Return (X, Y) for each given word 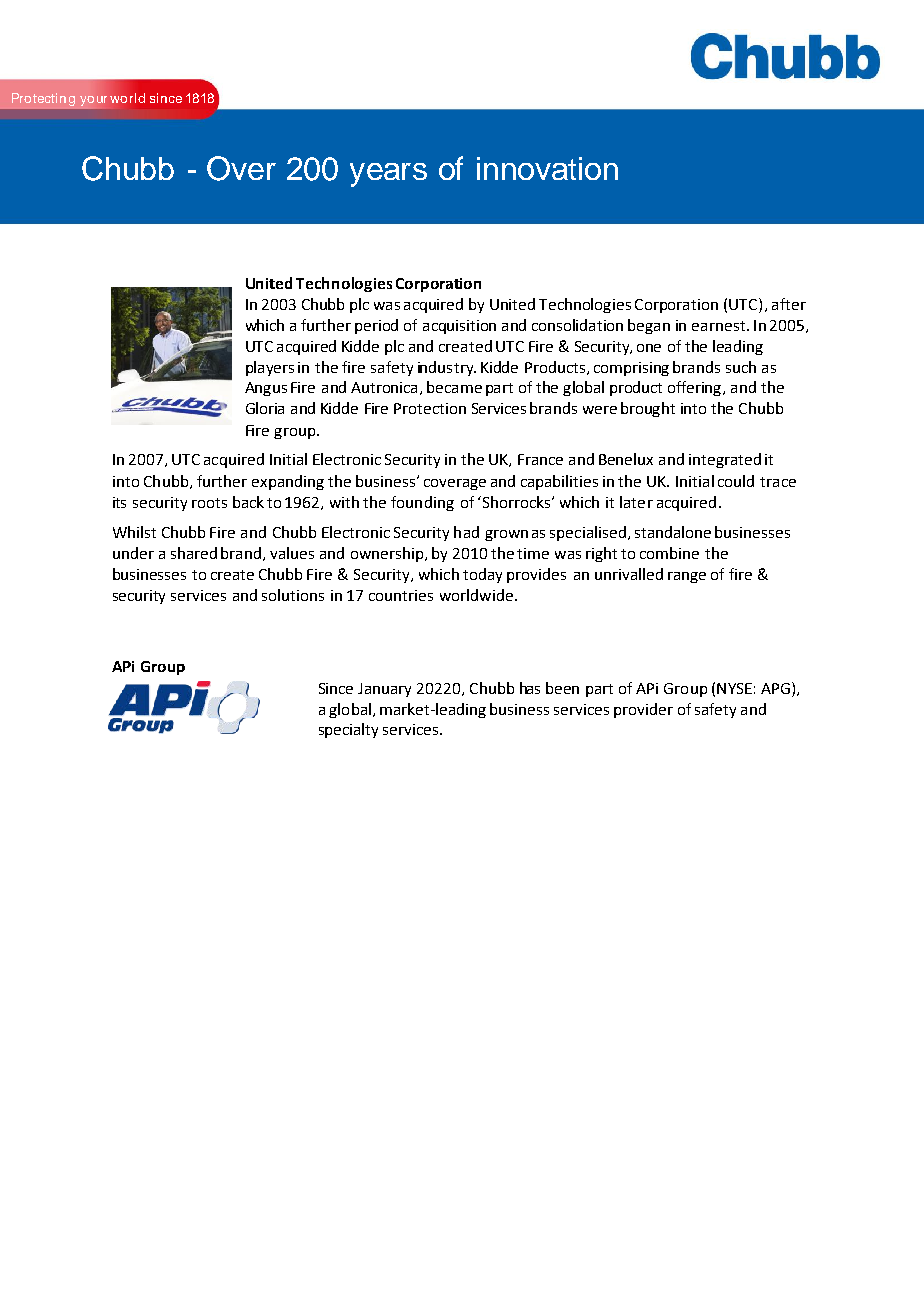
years (388, 175)
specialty (348, 730)
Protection (430, 408)
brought (648, 409)
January (384, 690)
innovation (547, 168)
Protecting (43, 99)
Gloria (265, 408)
